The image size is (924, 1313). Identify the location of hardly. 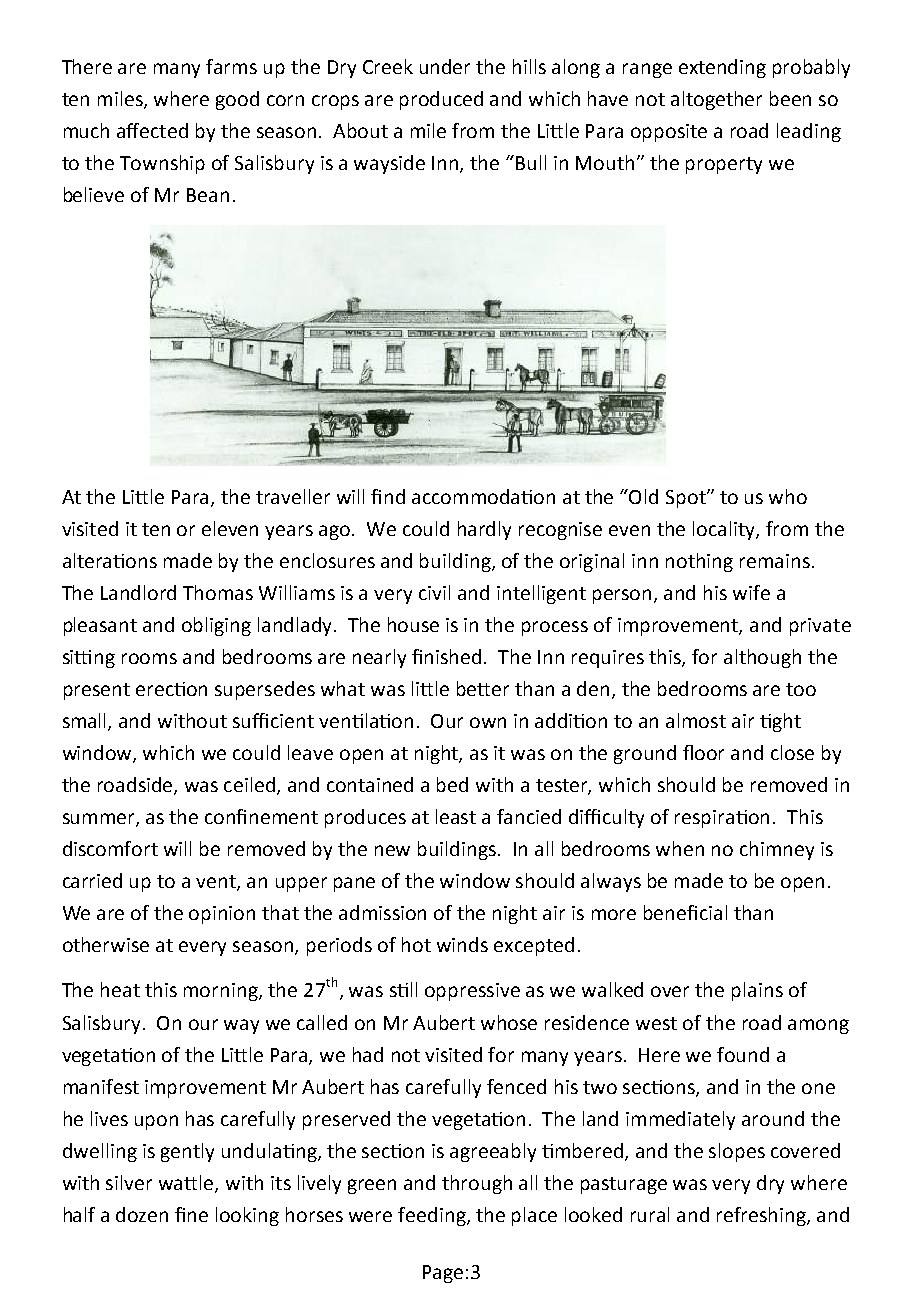
(484, 530).
